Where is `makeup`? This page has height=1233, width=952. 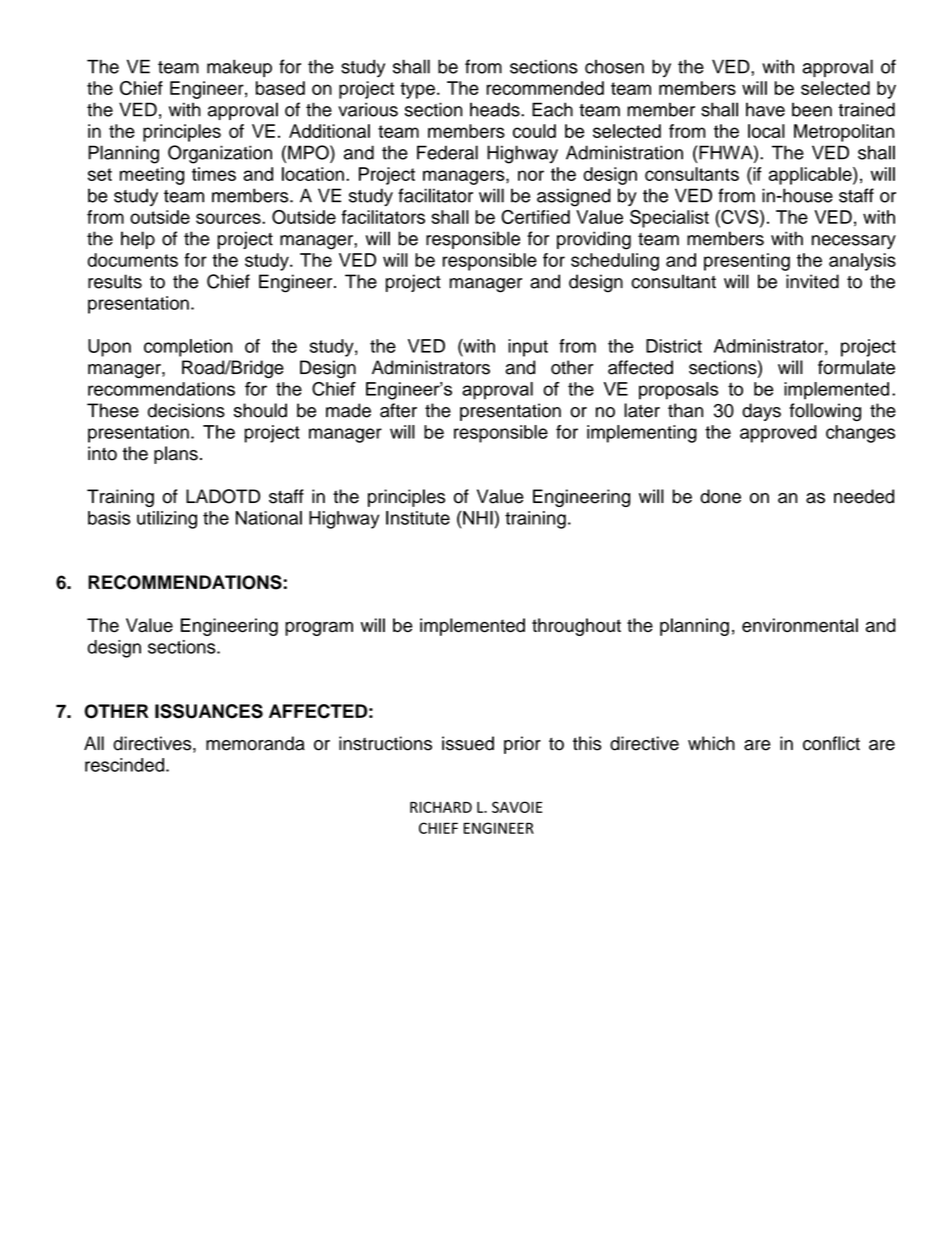 makeup is located at coordinates (239, 68).
